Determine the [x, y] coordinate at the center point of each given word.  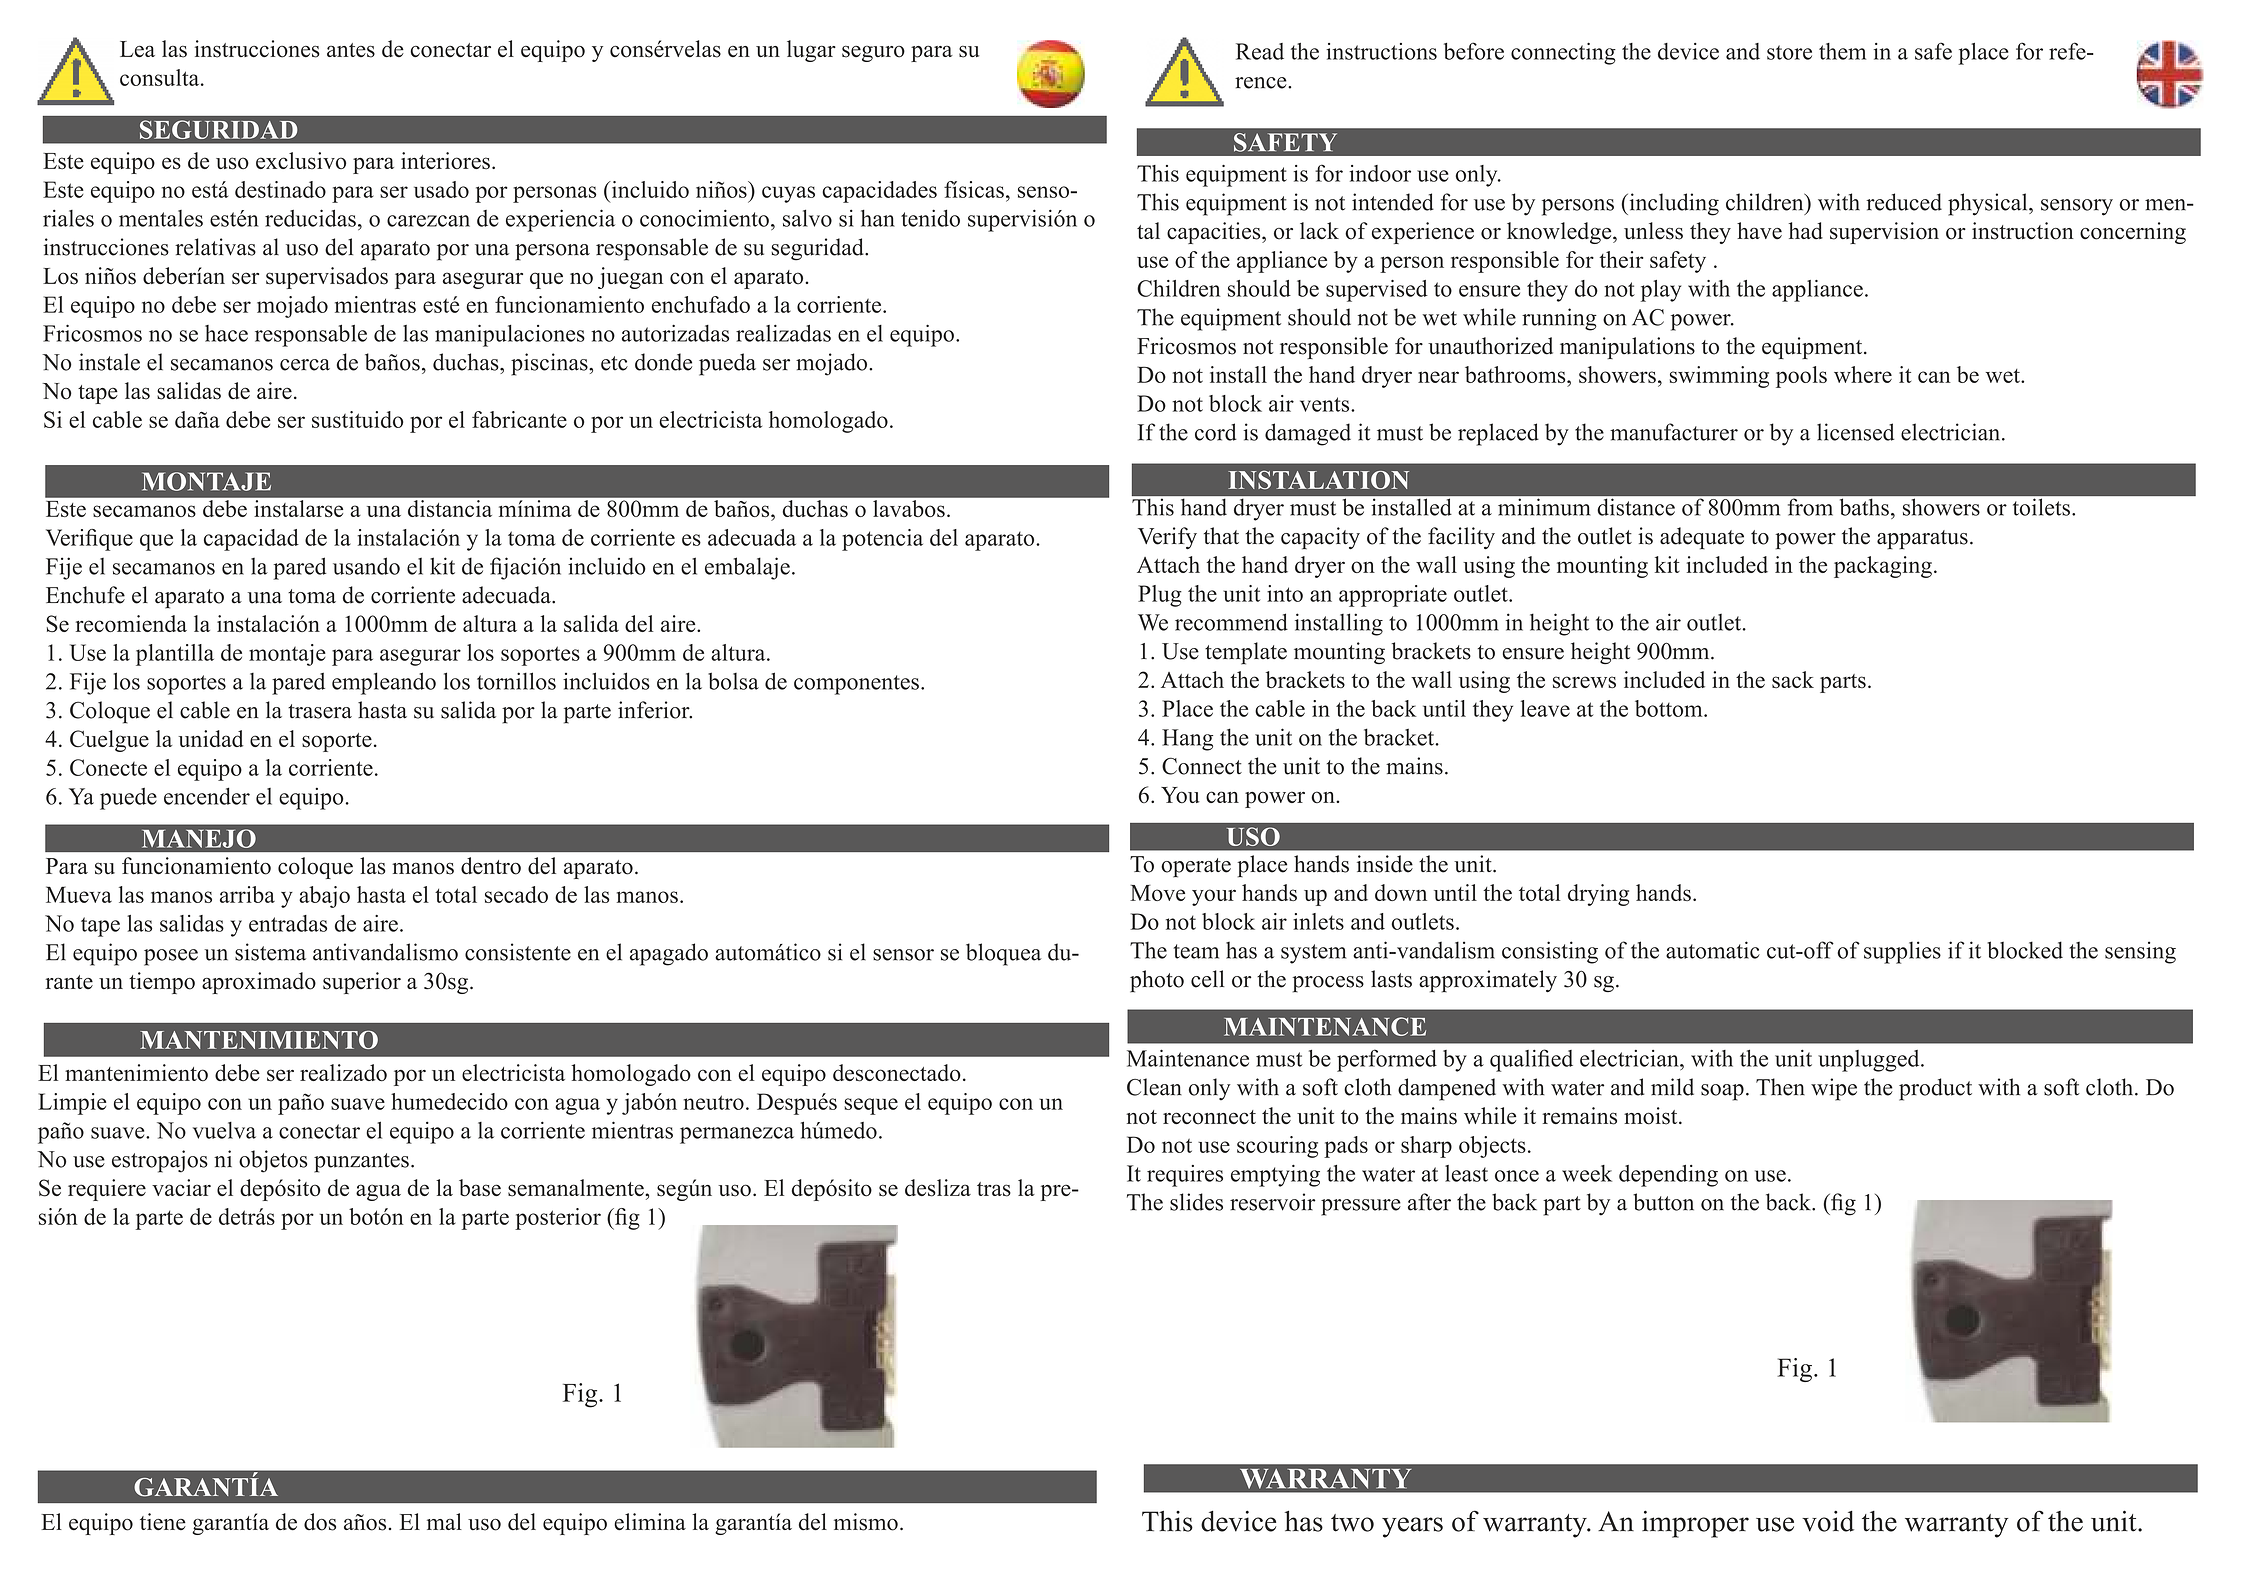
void [1828, 1521]
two [1352, 1523]
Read [1260, 51]
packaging [1883, 567]
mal [444, 1521]
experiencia [560, 220]
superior [362, 983]
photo [1157, 981]
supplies [1902, 952]
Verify [1167, 538]
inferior [655, 710]
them [1842, 51]
